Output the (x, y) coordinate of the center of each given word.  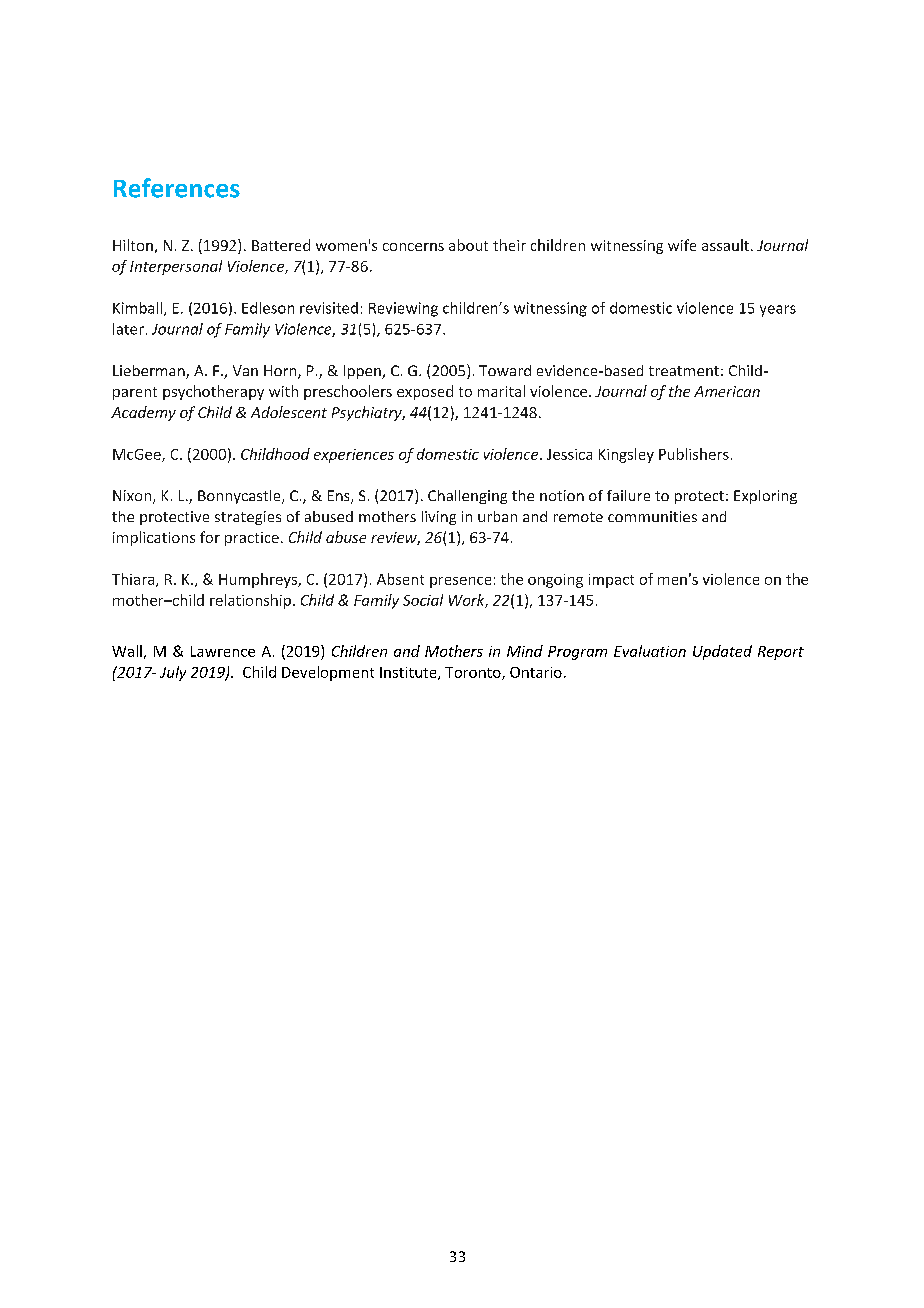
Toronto (474, 673)
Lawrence (223, 651)
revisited (329, 308)
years (778, 311)
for (210, 537)
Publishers (694, 454)
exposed (425, 392)
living (439, 518)
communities (652, 516)
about (468, 245)
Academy (143, 413)
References (177, 188)
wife (682, 245)
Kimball (139, 309)
